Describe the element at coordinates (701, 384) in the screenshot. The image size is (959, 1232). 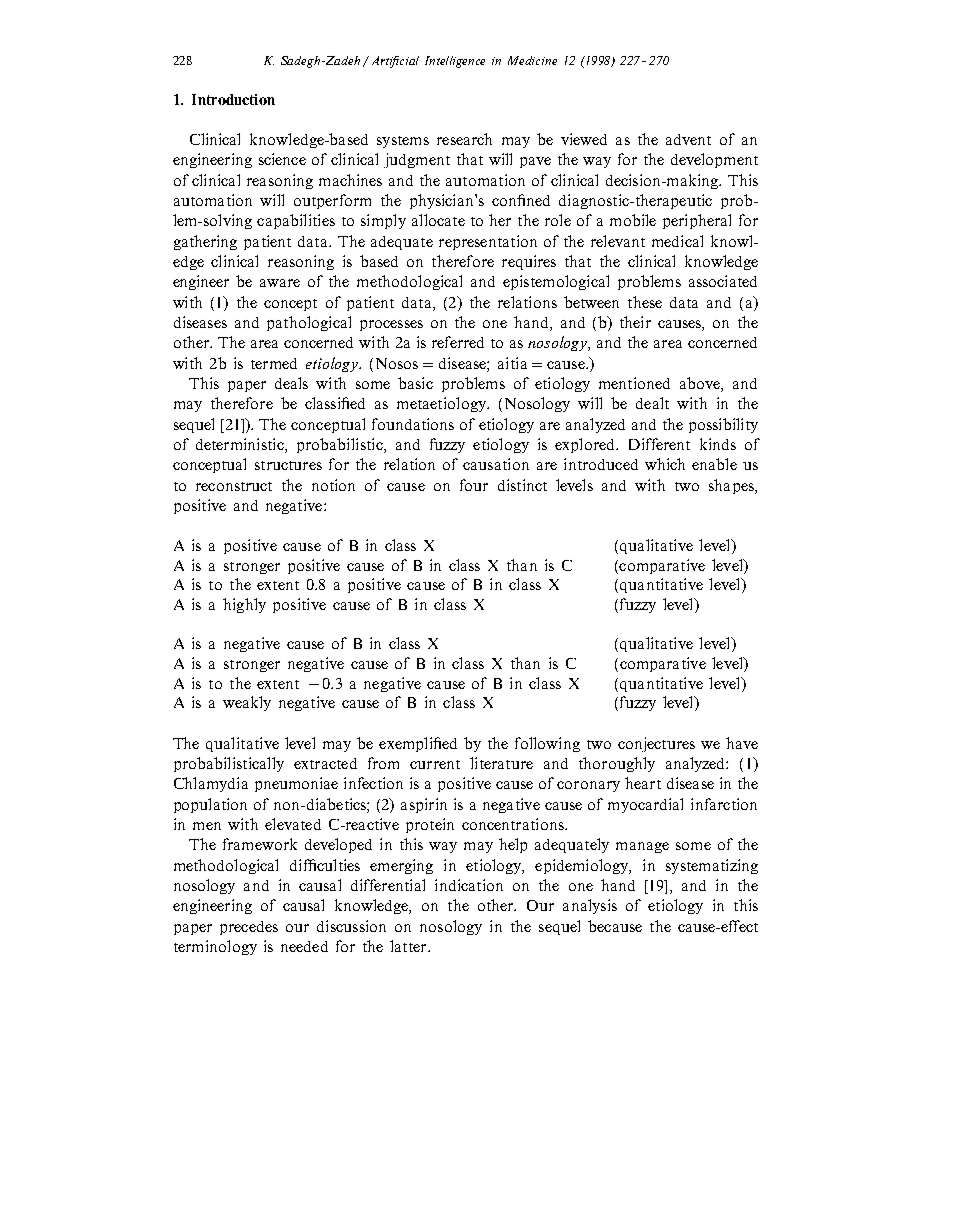
I see `above` at that location.
